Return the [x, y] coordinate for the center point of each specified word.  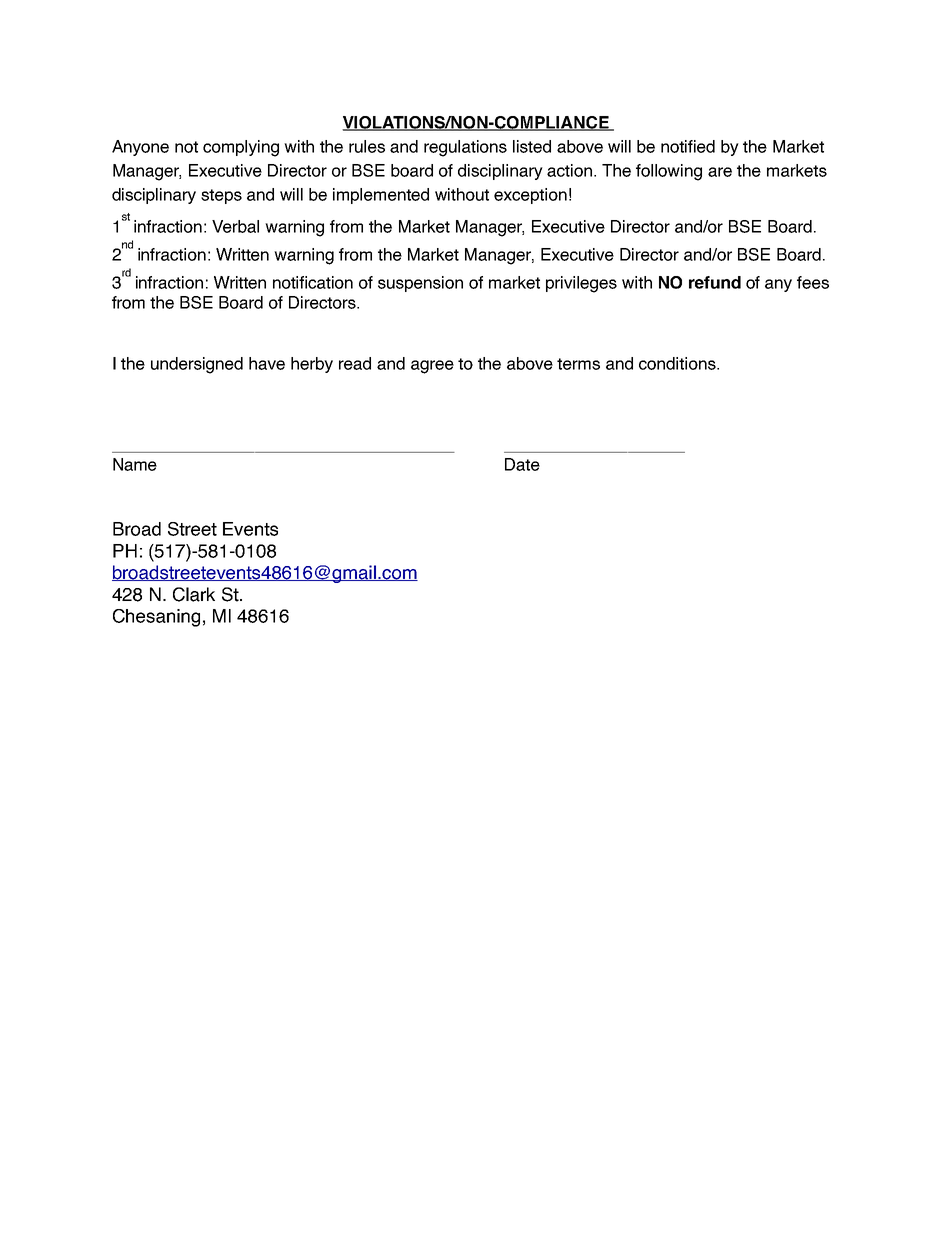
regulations [465, 148]
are [720, 172]
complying [241, 148]
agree [432, 367]
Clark [194, 594]
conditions [678, 363]
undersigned [197, 365]
